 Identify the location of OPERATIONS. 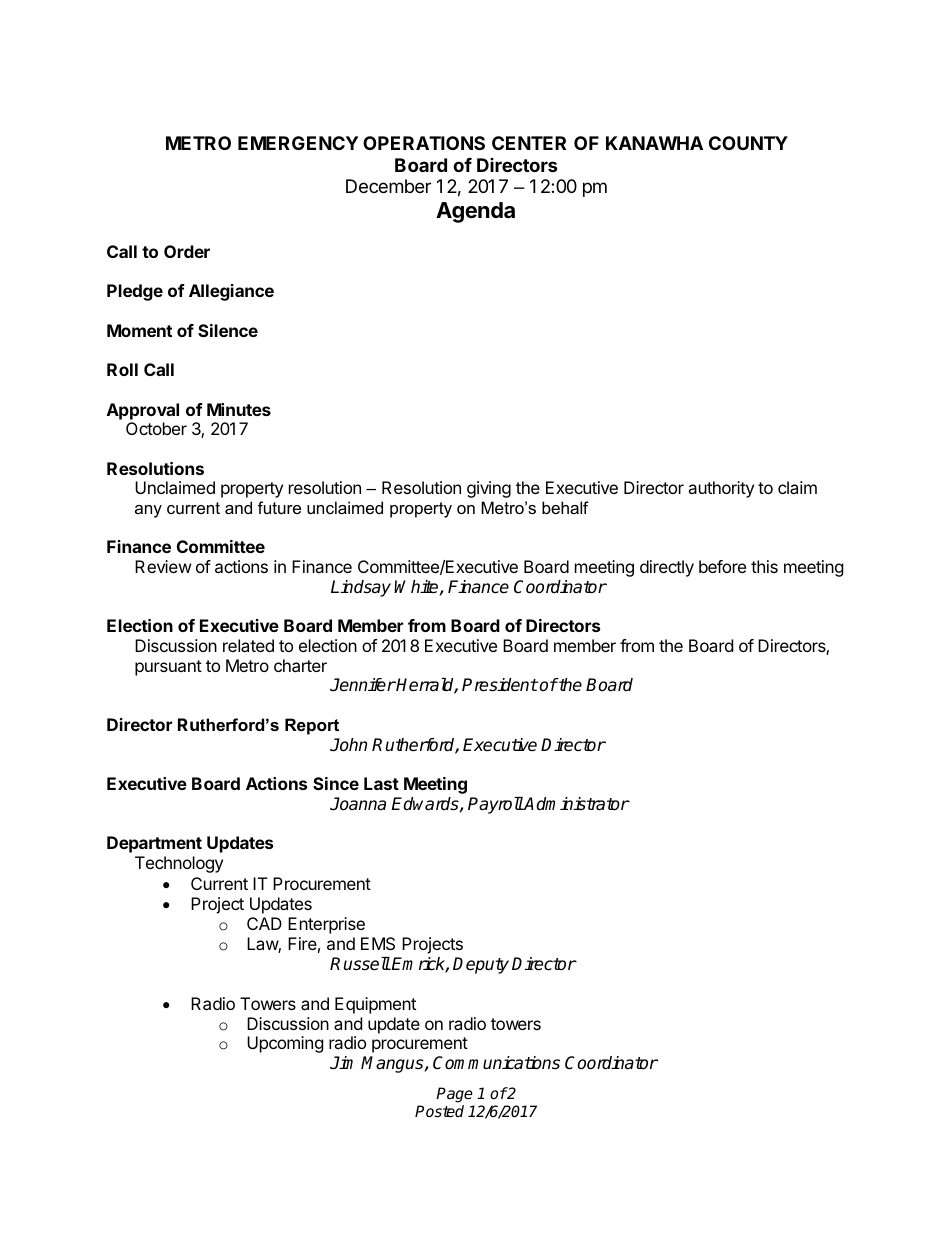
(424, 143).
